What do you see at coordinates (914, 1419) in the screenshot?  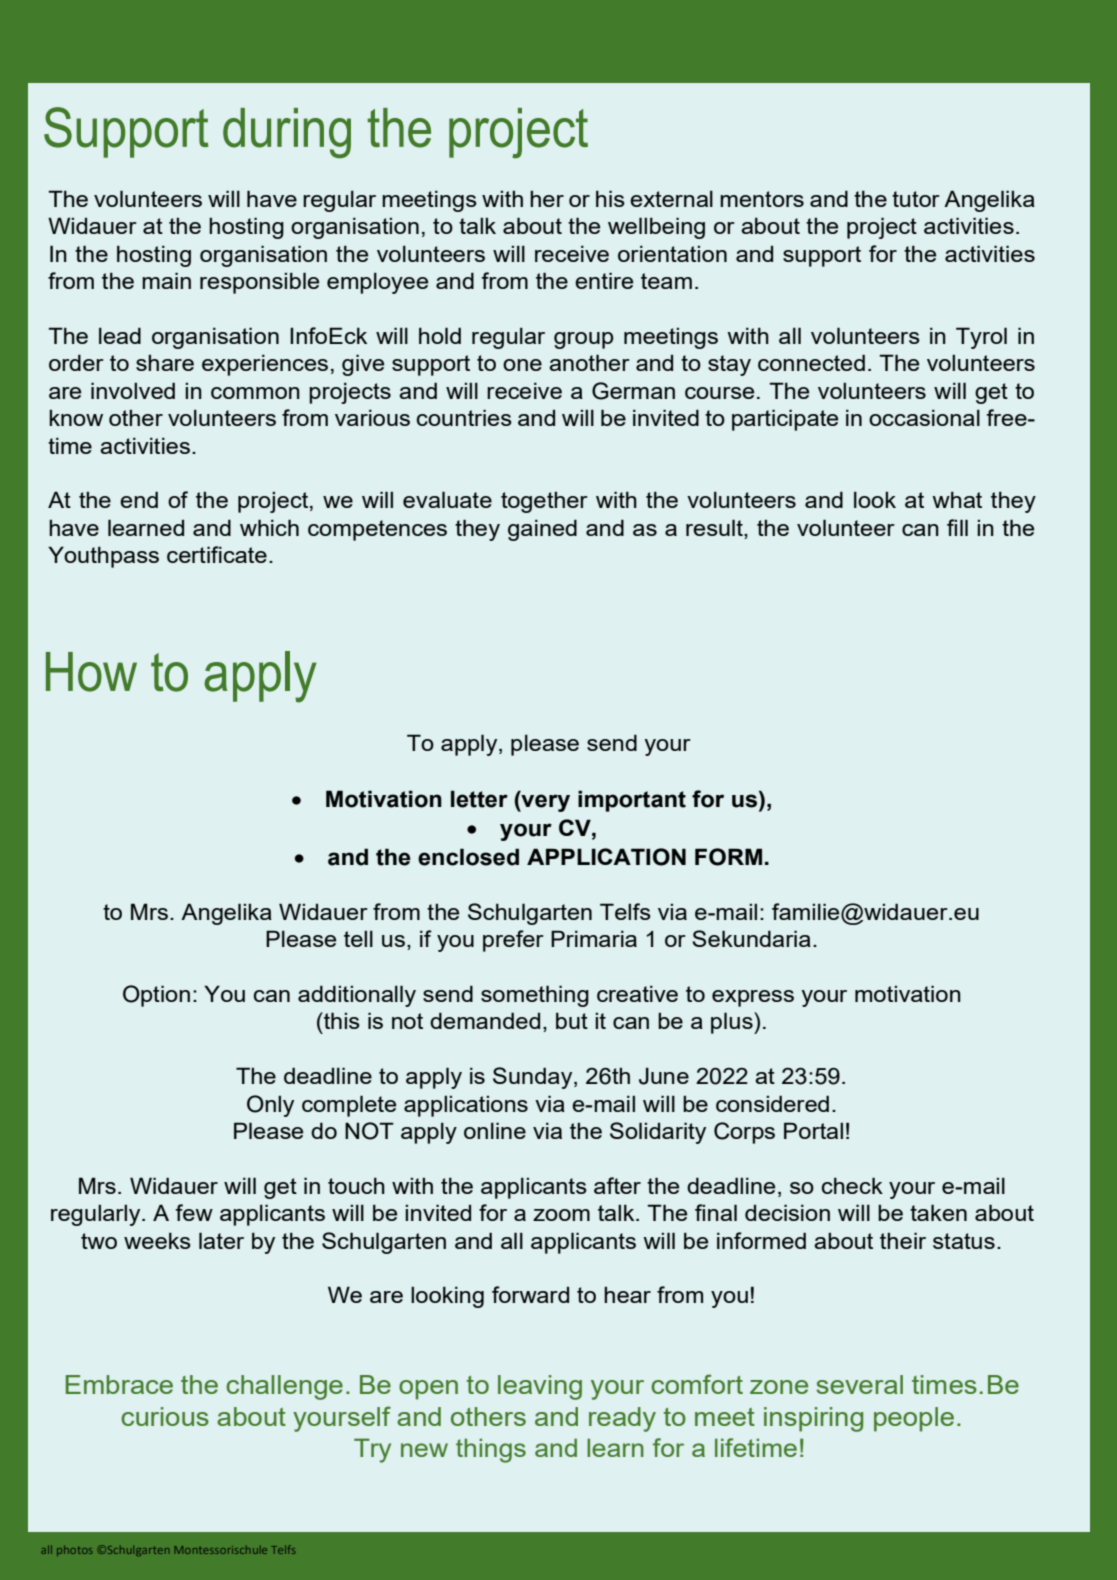 I see `people` at bounding box center [914, 1419].
